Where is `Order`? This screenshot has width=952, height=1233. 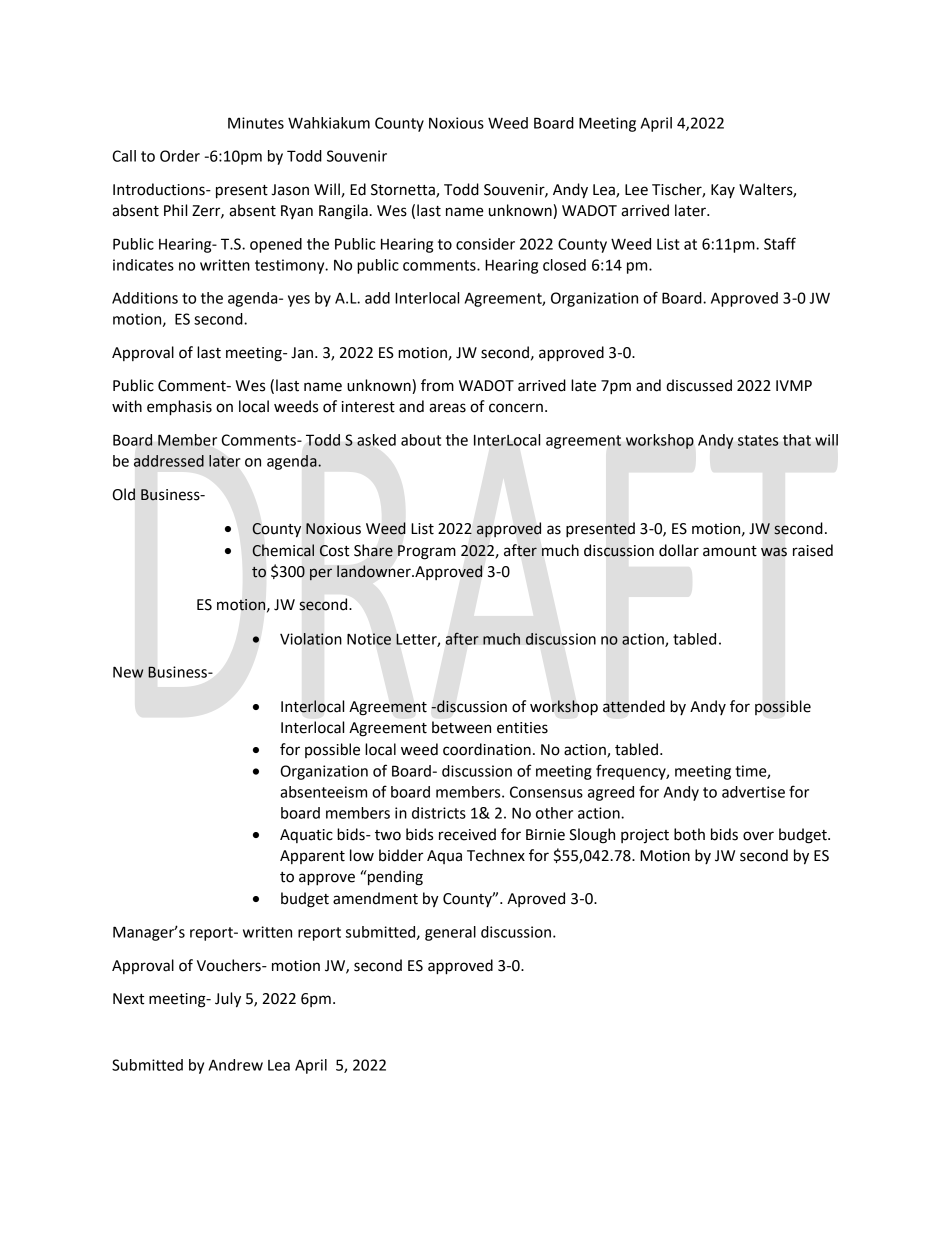
Order is located at coordinates (180, 156).
